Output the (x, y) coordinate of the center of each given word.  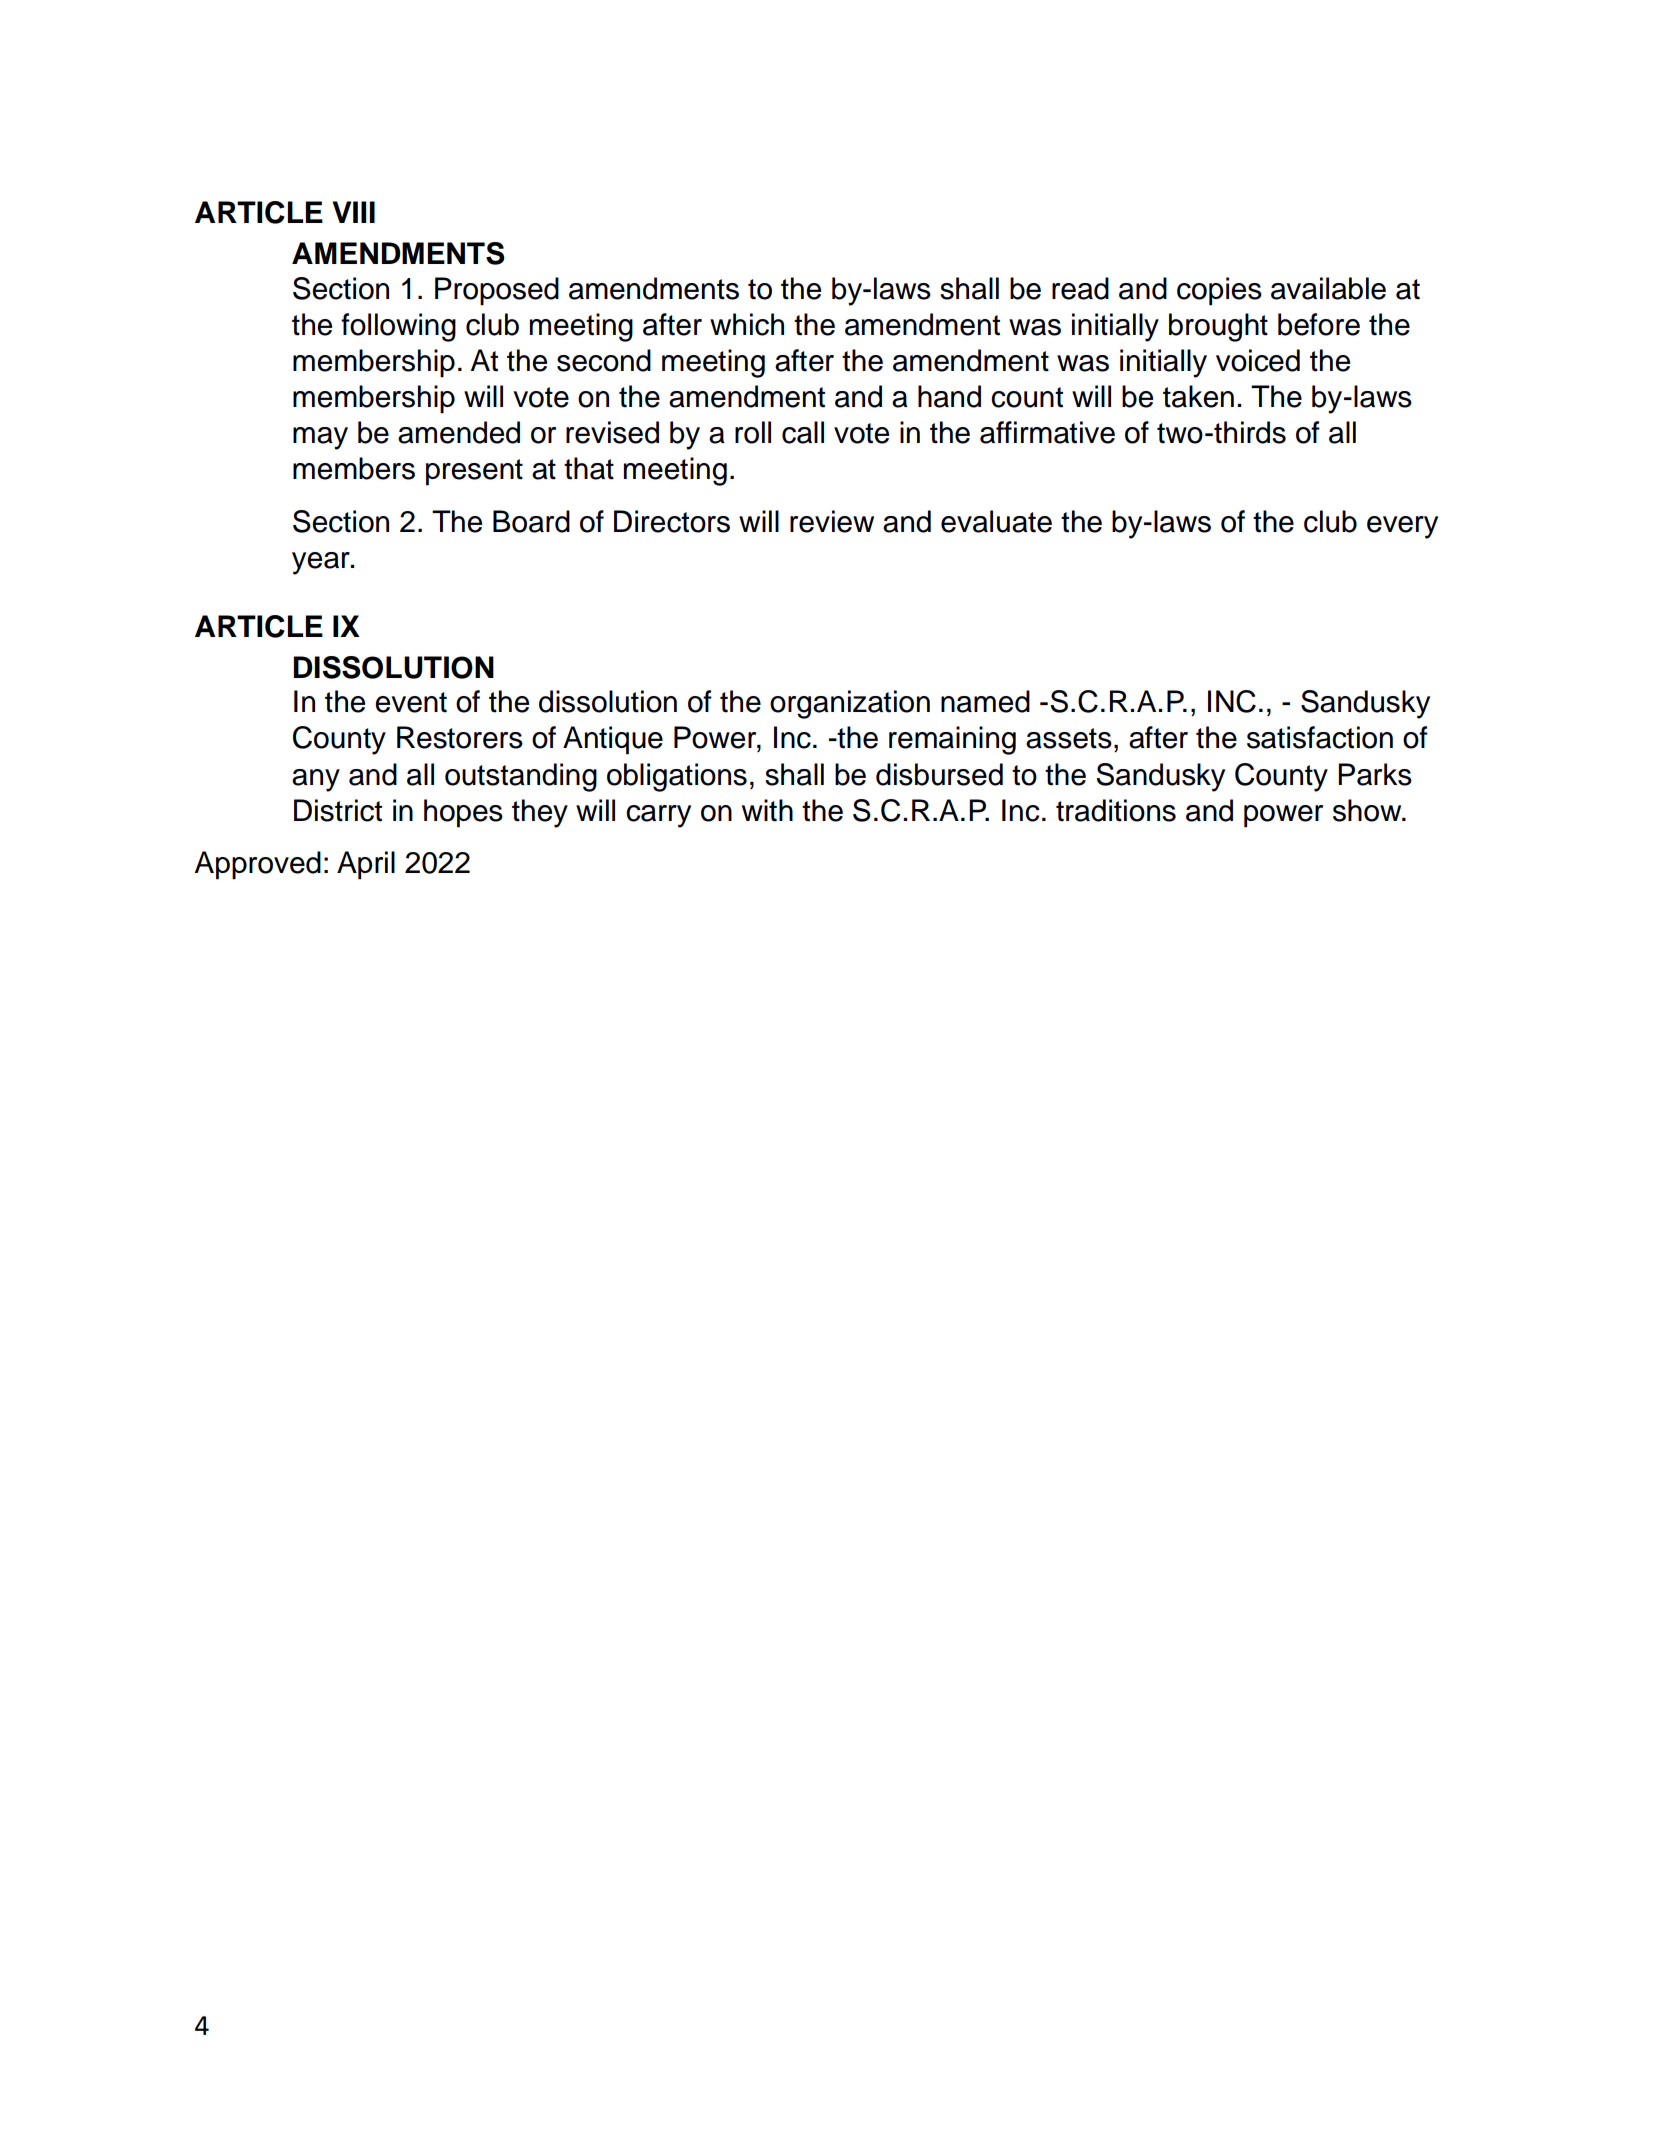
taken (1198, 396)
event (411, 702)
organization (850, 704)
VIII (353, 212)
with (767, 810)
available (1328, 288)
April (366, 865)
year (322, 563)
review (832, 521)
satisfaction (1320, 737)
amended (459, 432)
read (1080, 288)
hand (949, 396)
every (1402, 527)
